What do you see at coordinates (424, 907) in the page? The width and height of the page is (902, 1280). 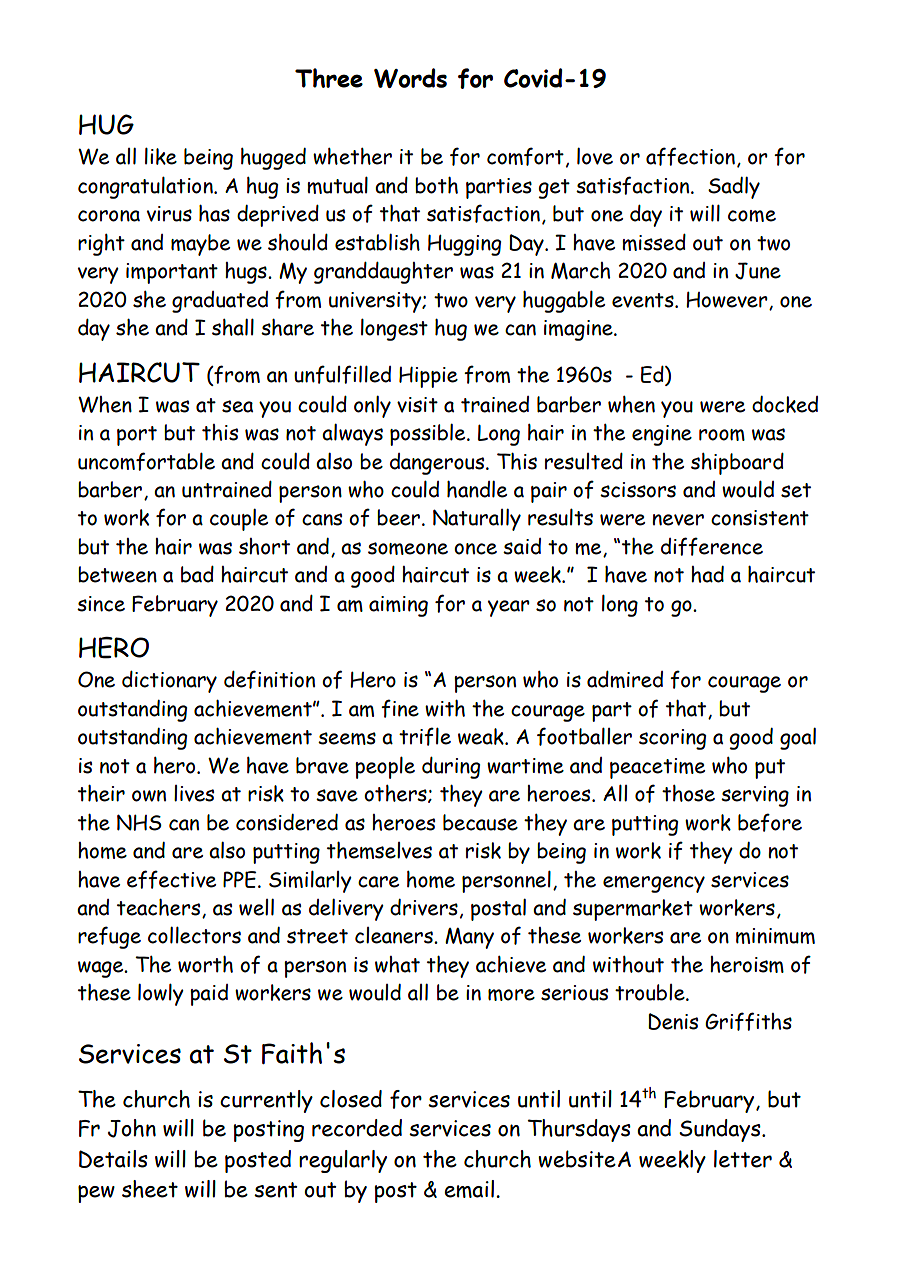 I see `drivers` at bounding box center [424, 907].
